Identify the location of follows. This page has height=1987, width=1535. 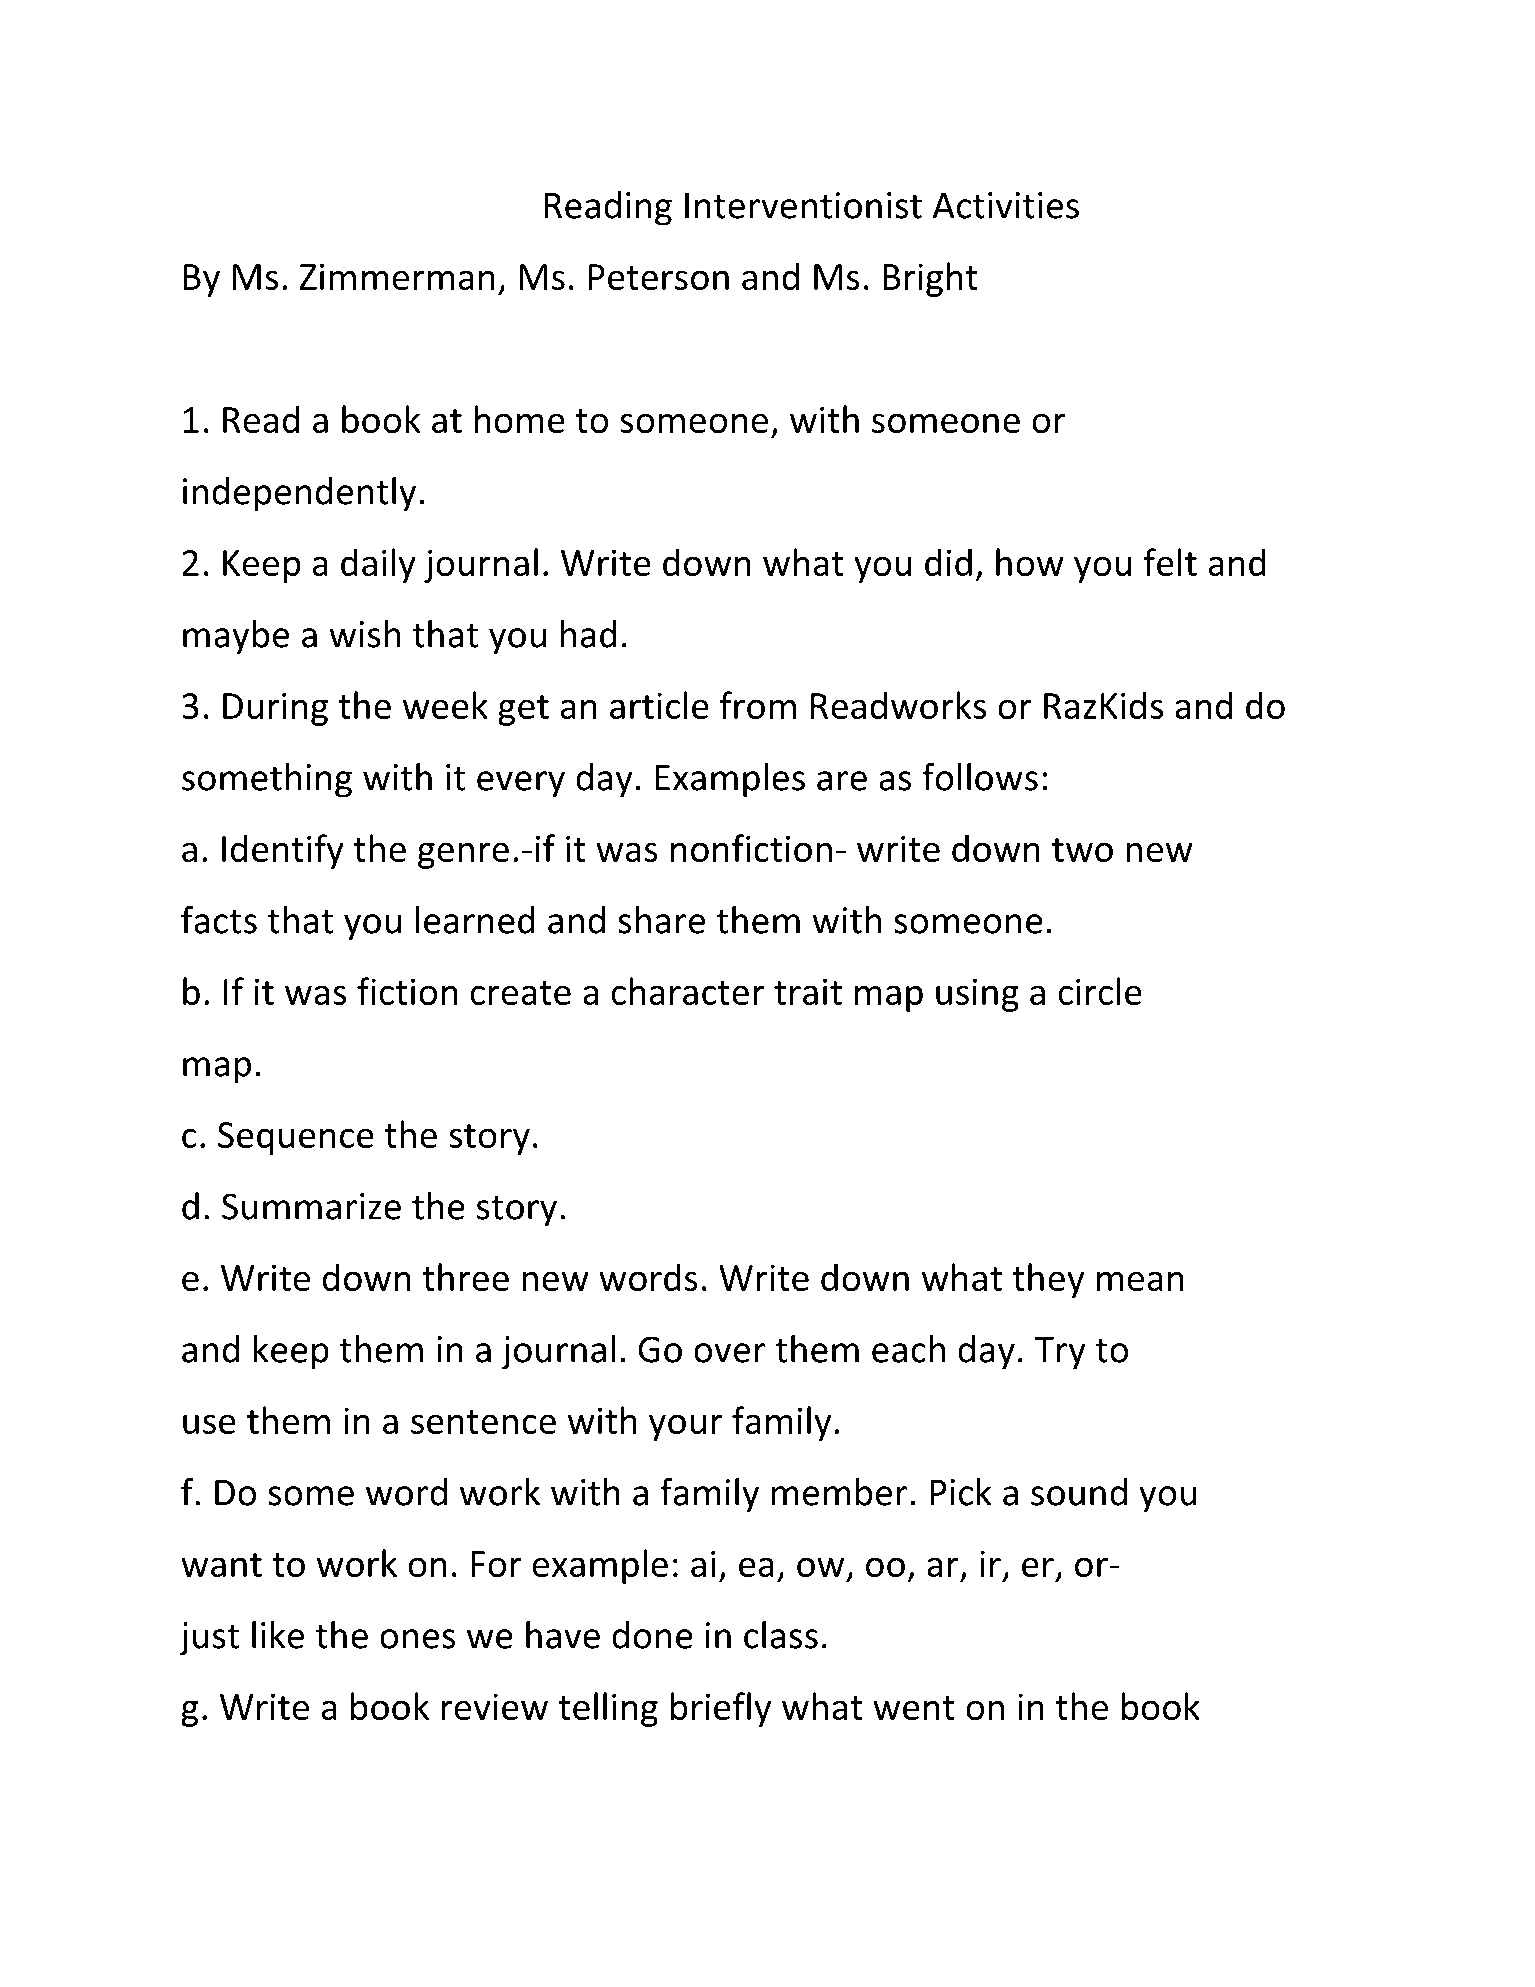
(980, 777).
